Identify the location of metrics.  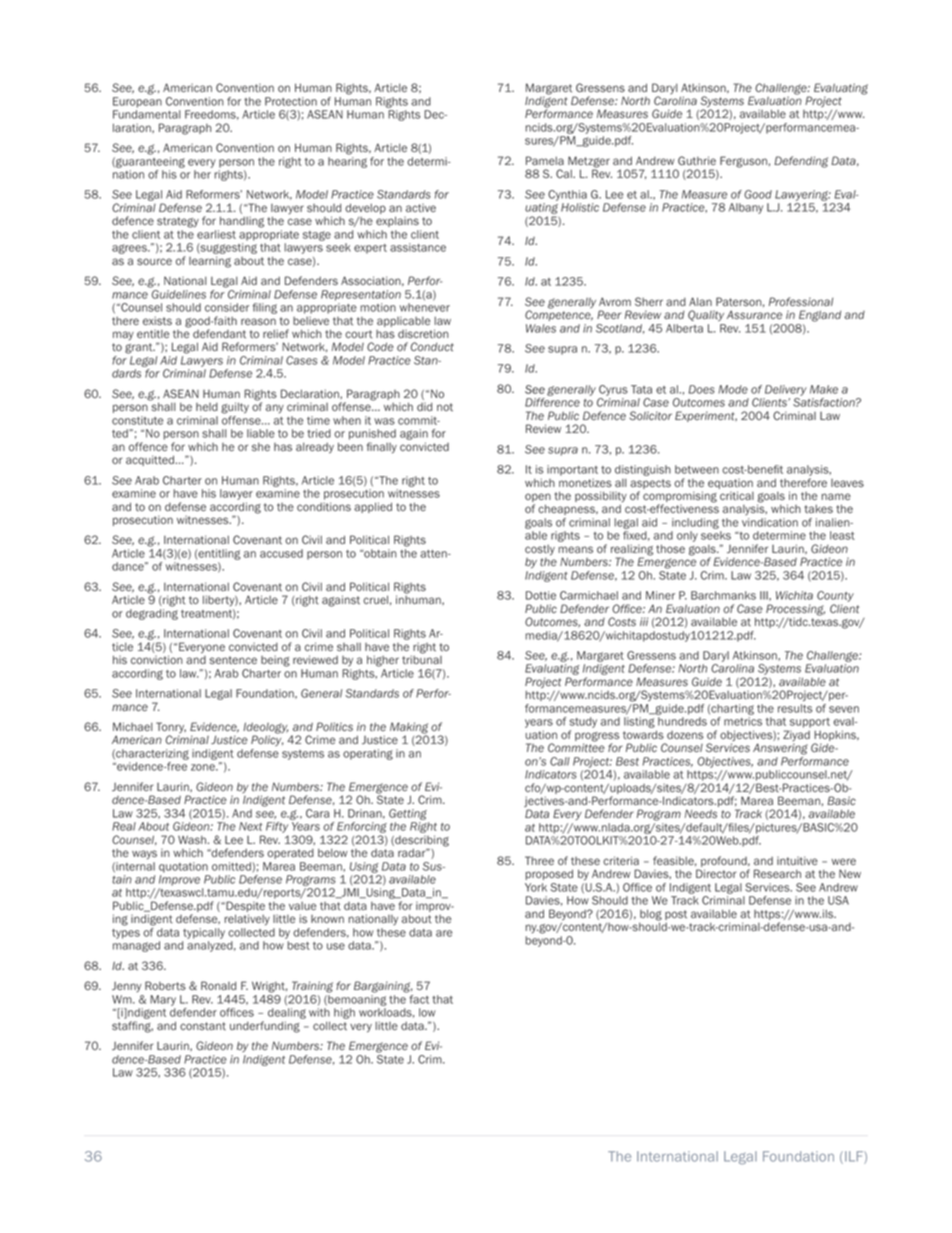
(743, 721).
